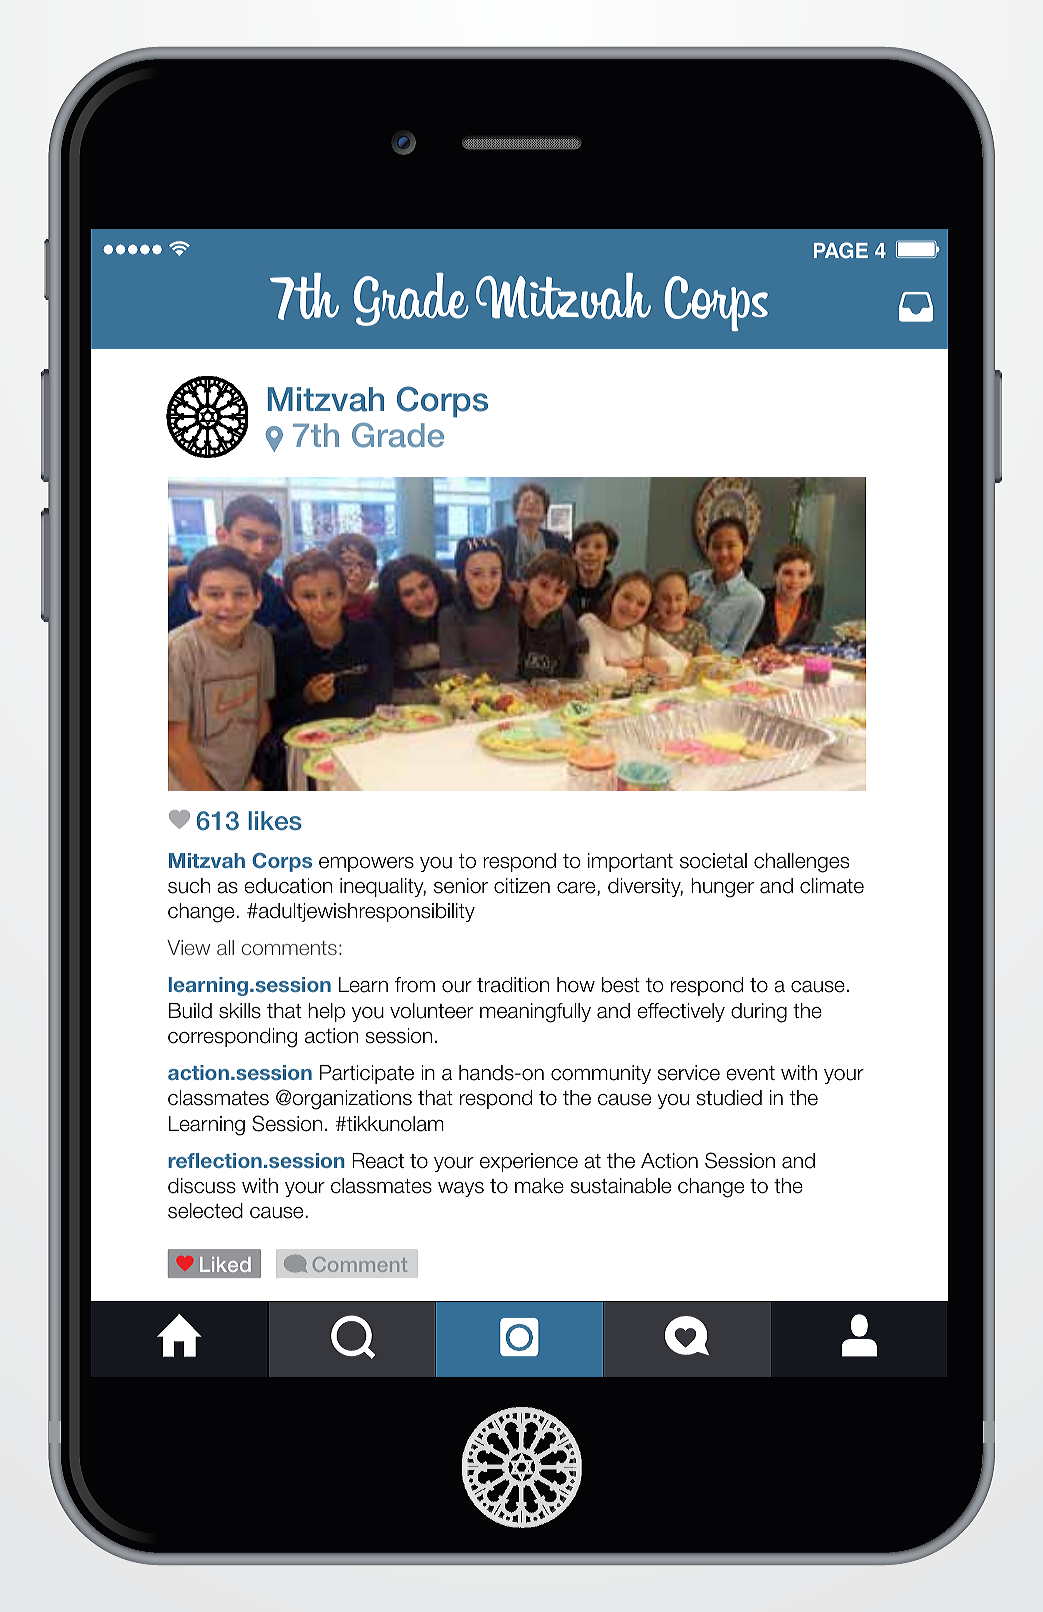 The width and height of the document is (1043, 1612). What do you see at coordinates (713, 861) in the document?
I see `societal` at bounding box center [713, 861].
